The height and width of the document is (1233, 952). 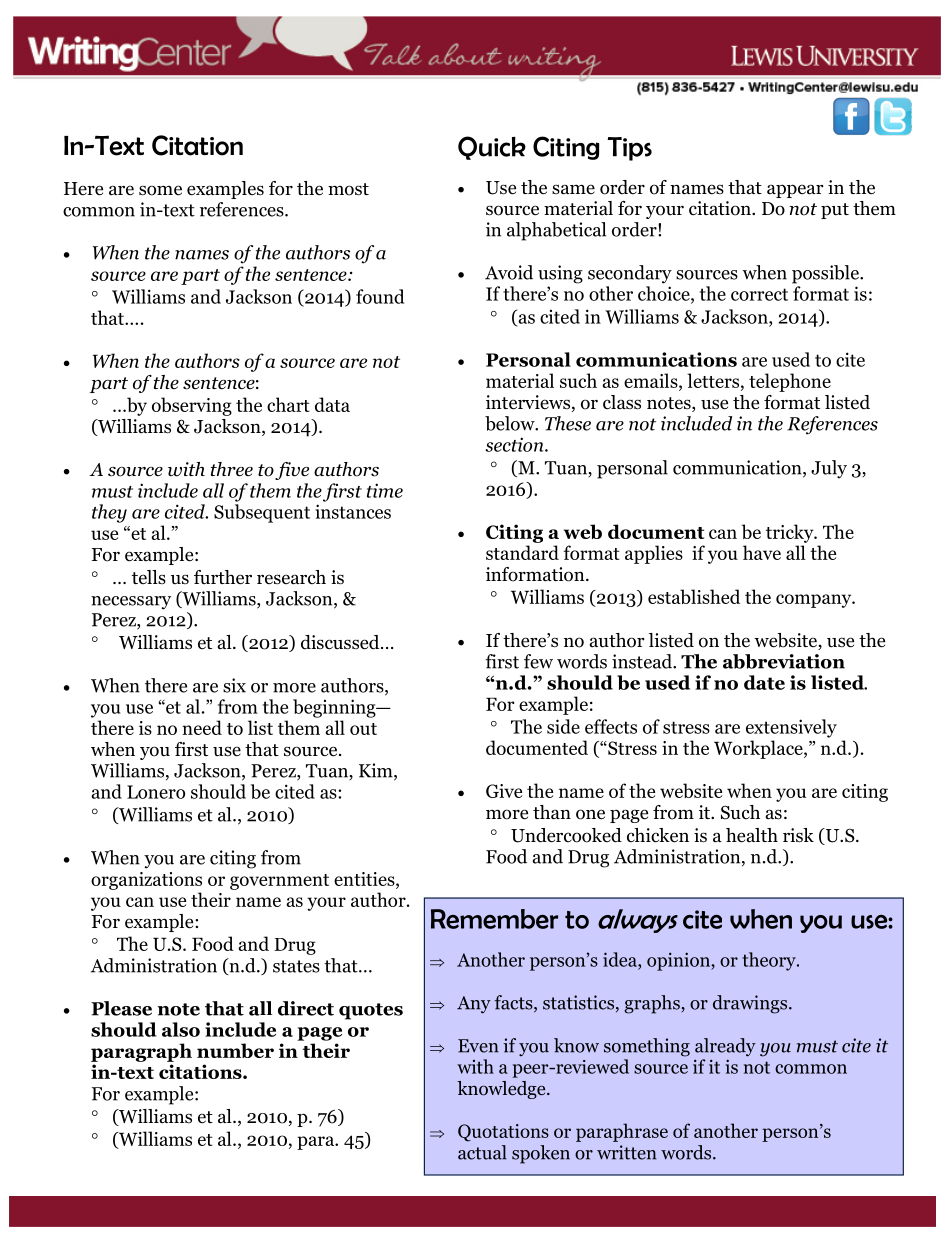 What do you see at coordinates (192, 406) in the document?
I see `observing` at bounding box center [192, 406].
